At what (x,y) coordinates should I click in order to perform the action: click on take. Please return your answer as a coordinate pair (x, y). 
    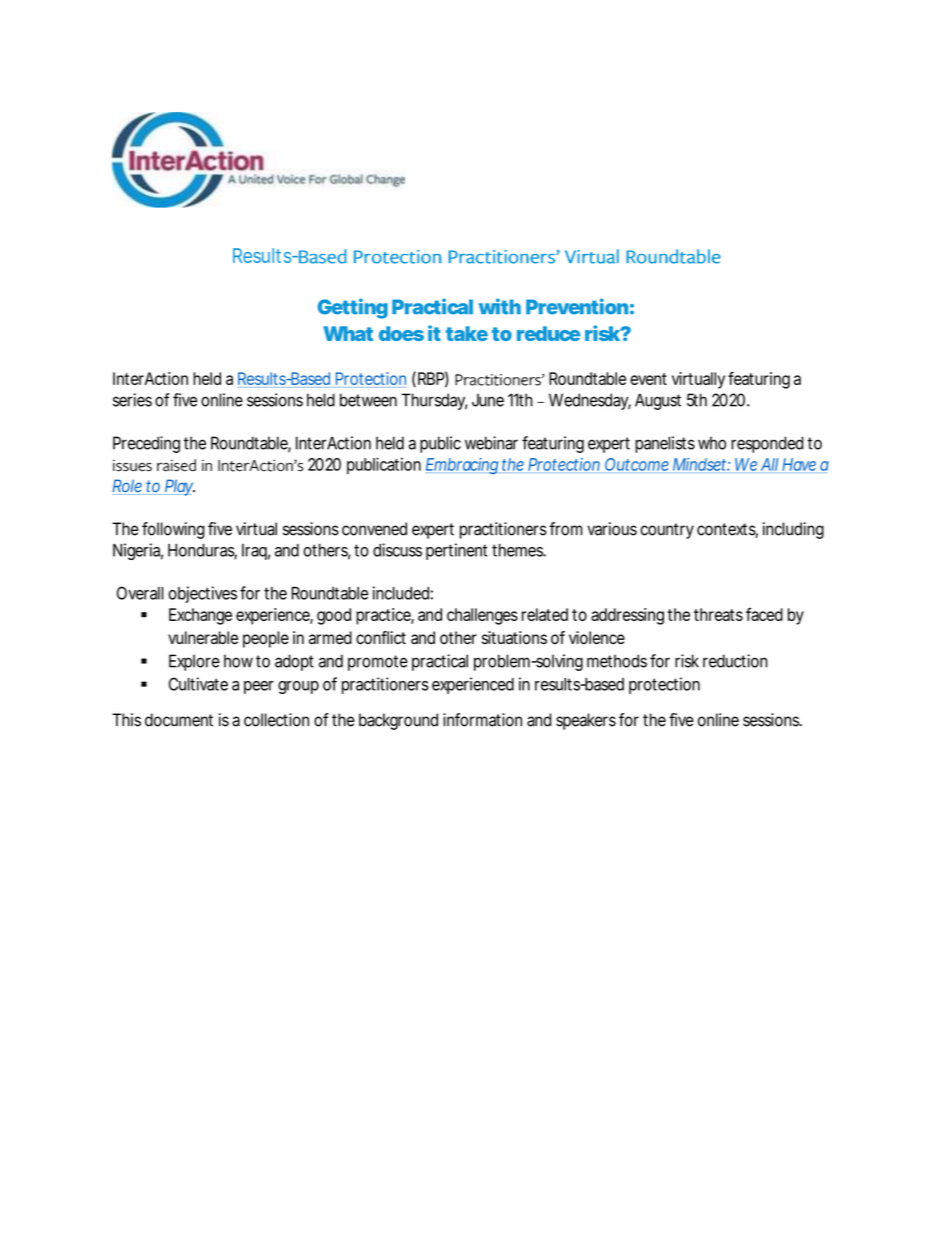
    Looking at the image, I should click on (467, 333).
